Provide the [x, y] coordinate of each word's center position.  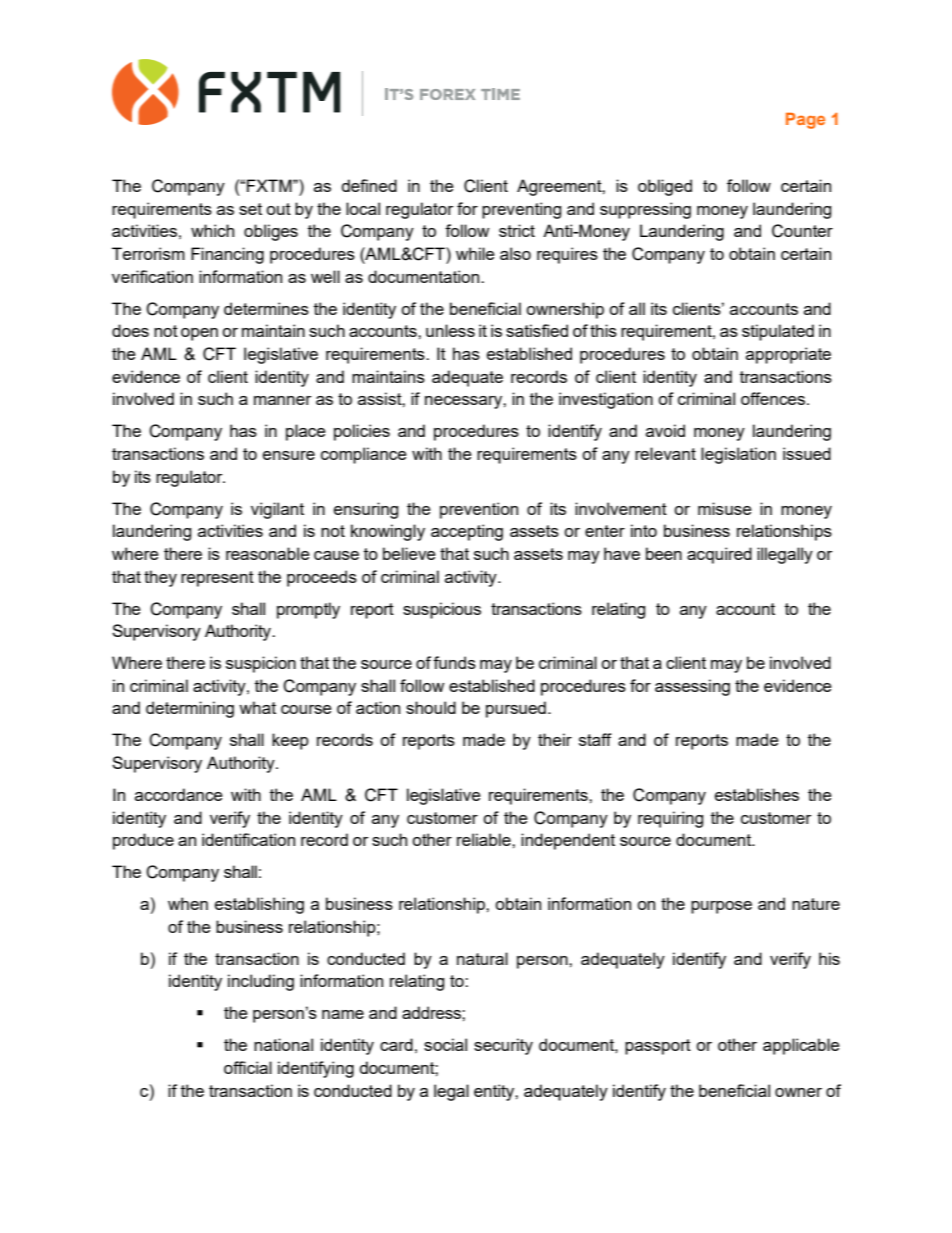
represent [217, 579]
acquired [719, 555]
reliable [485, 839]
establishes [757, 794]
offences [774, 398]
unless [450, 330]
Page [805, 121]
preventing [521, 210]
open [199, 334]
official [248, 1067]
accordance [179, 794]
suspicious [442, 610]
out [278, 209]
